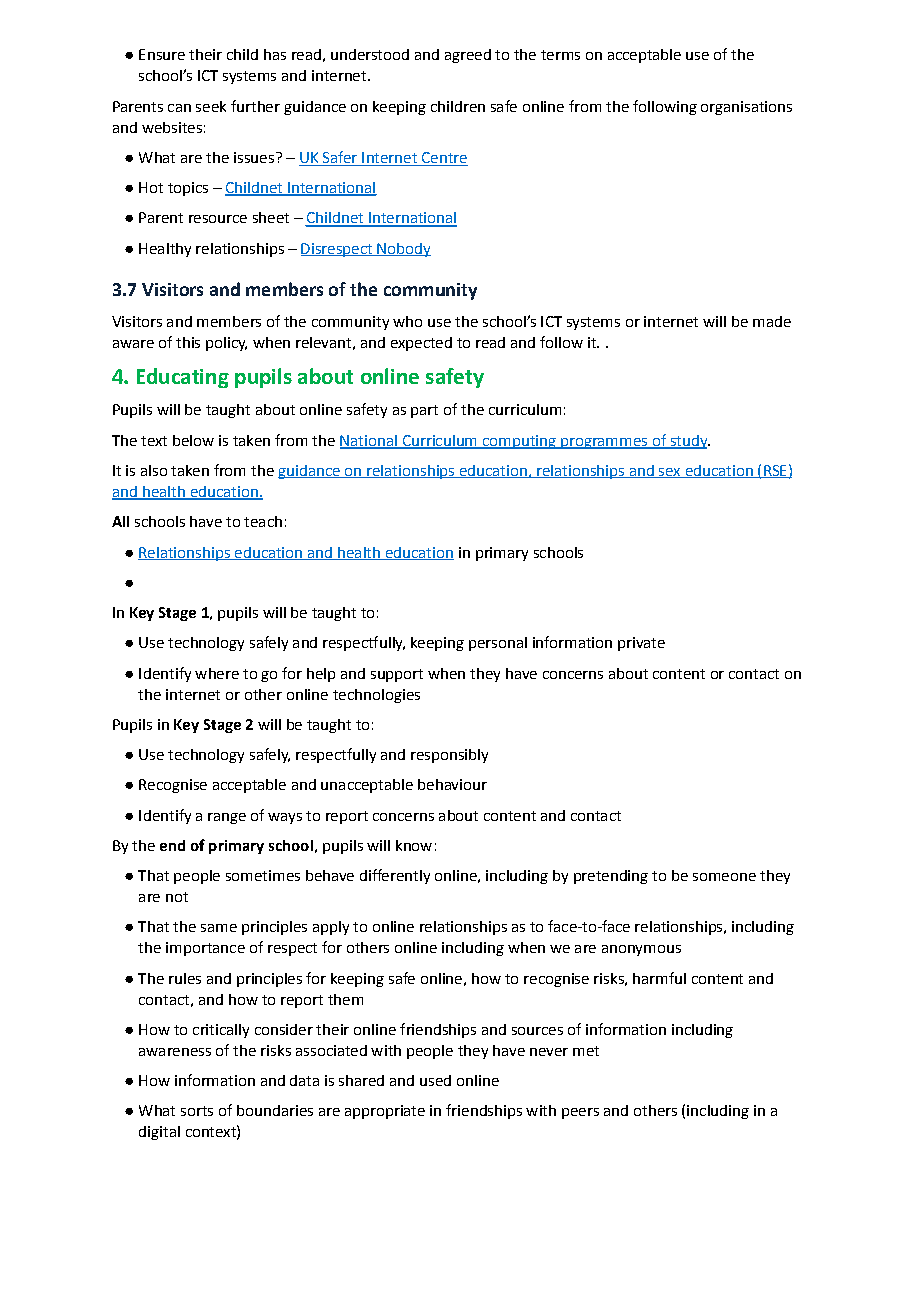 The height and width of the screenshot is (1307, 924). I want to click on made, so click(772, 321).
